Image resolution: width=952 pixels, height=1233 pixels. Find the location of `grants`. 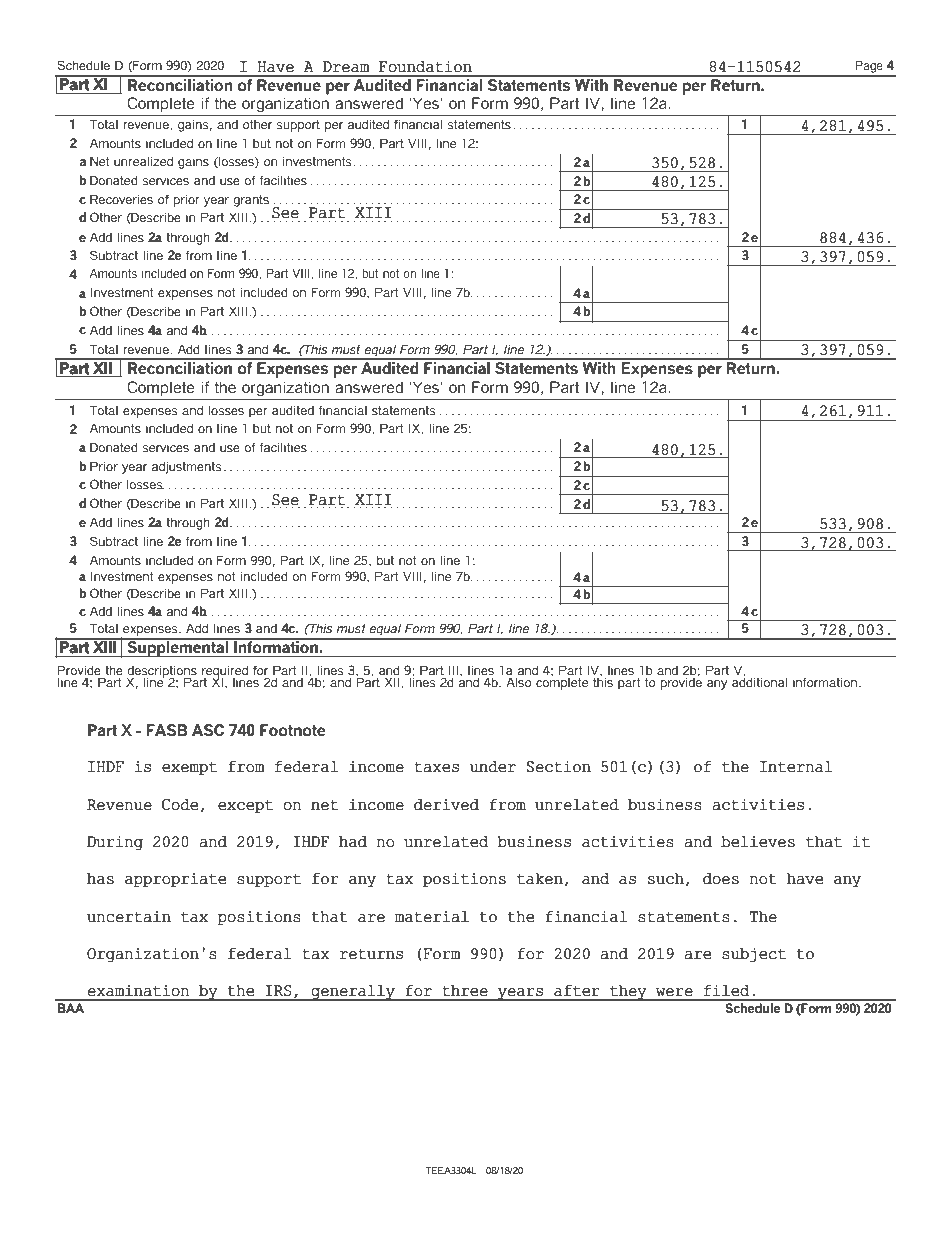

grants is located at coordinates (251, 201).
